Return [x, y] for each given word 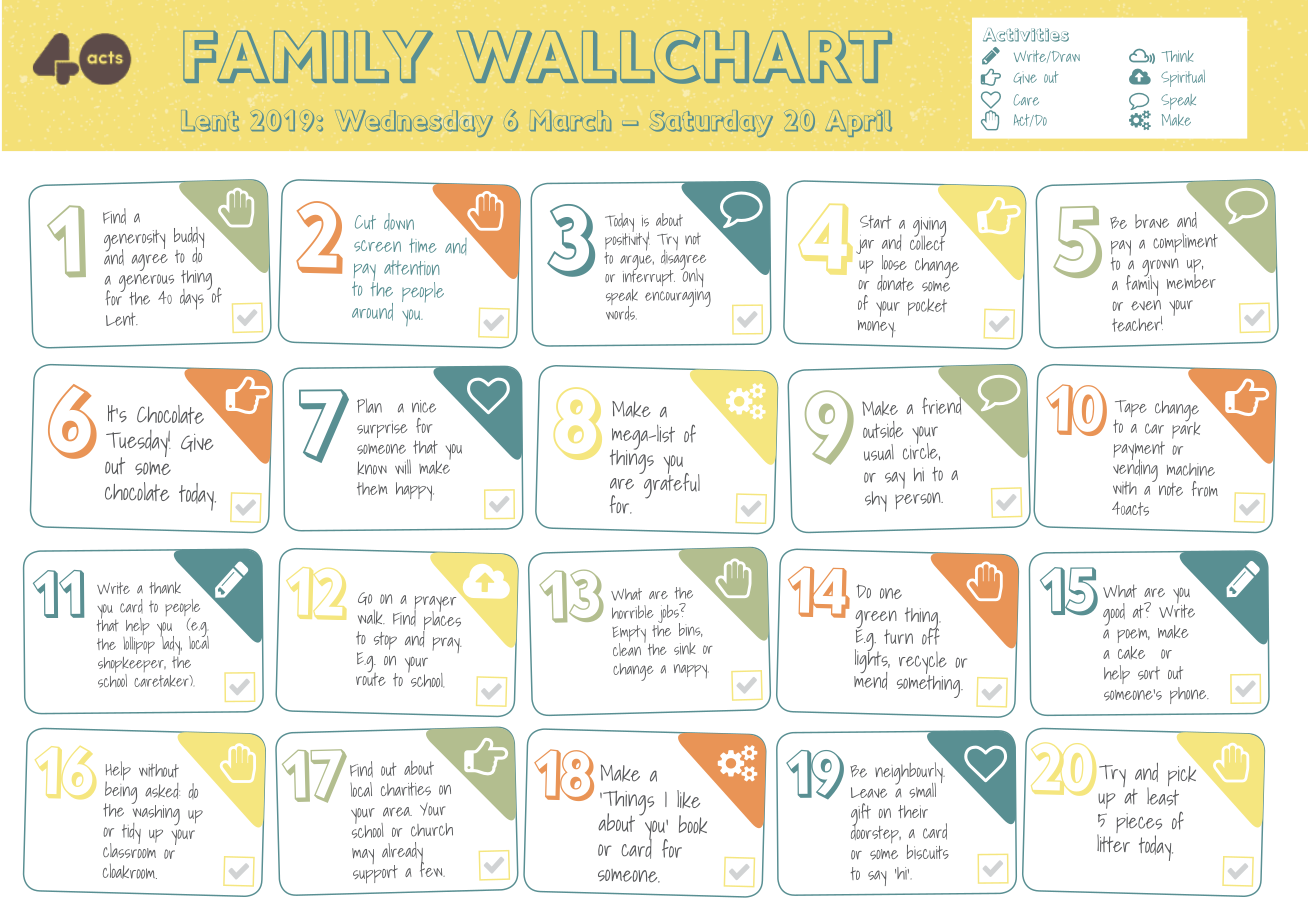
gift [861, 815]
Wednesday [416, 123]
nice [424, 406]
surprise [382, 429]
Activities [1026, 35]
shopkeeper [132, 666]
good [1114, 614]
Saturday [712, 123]
